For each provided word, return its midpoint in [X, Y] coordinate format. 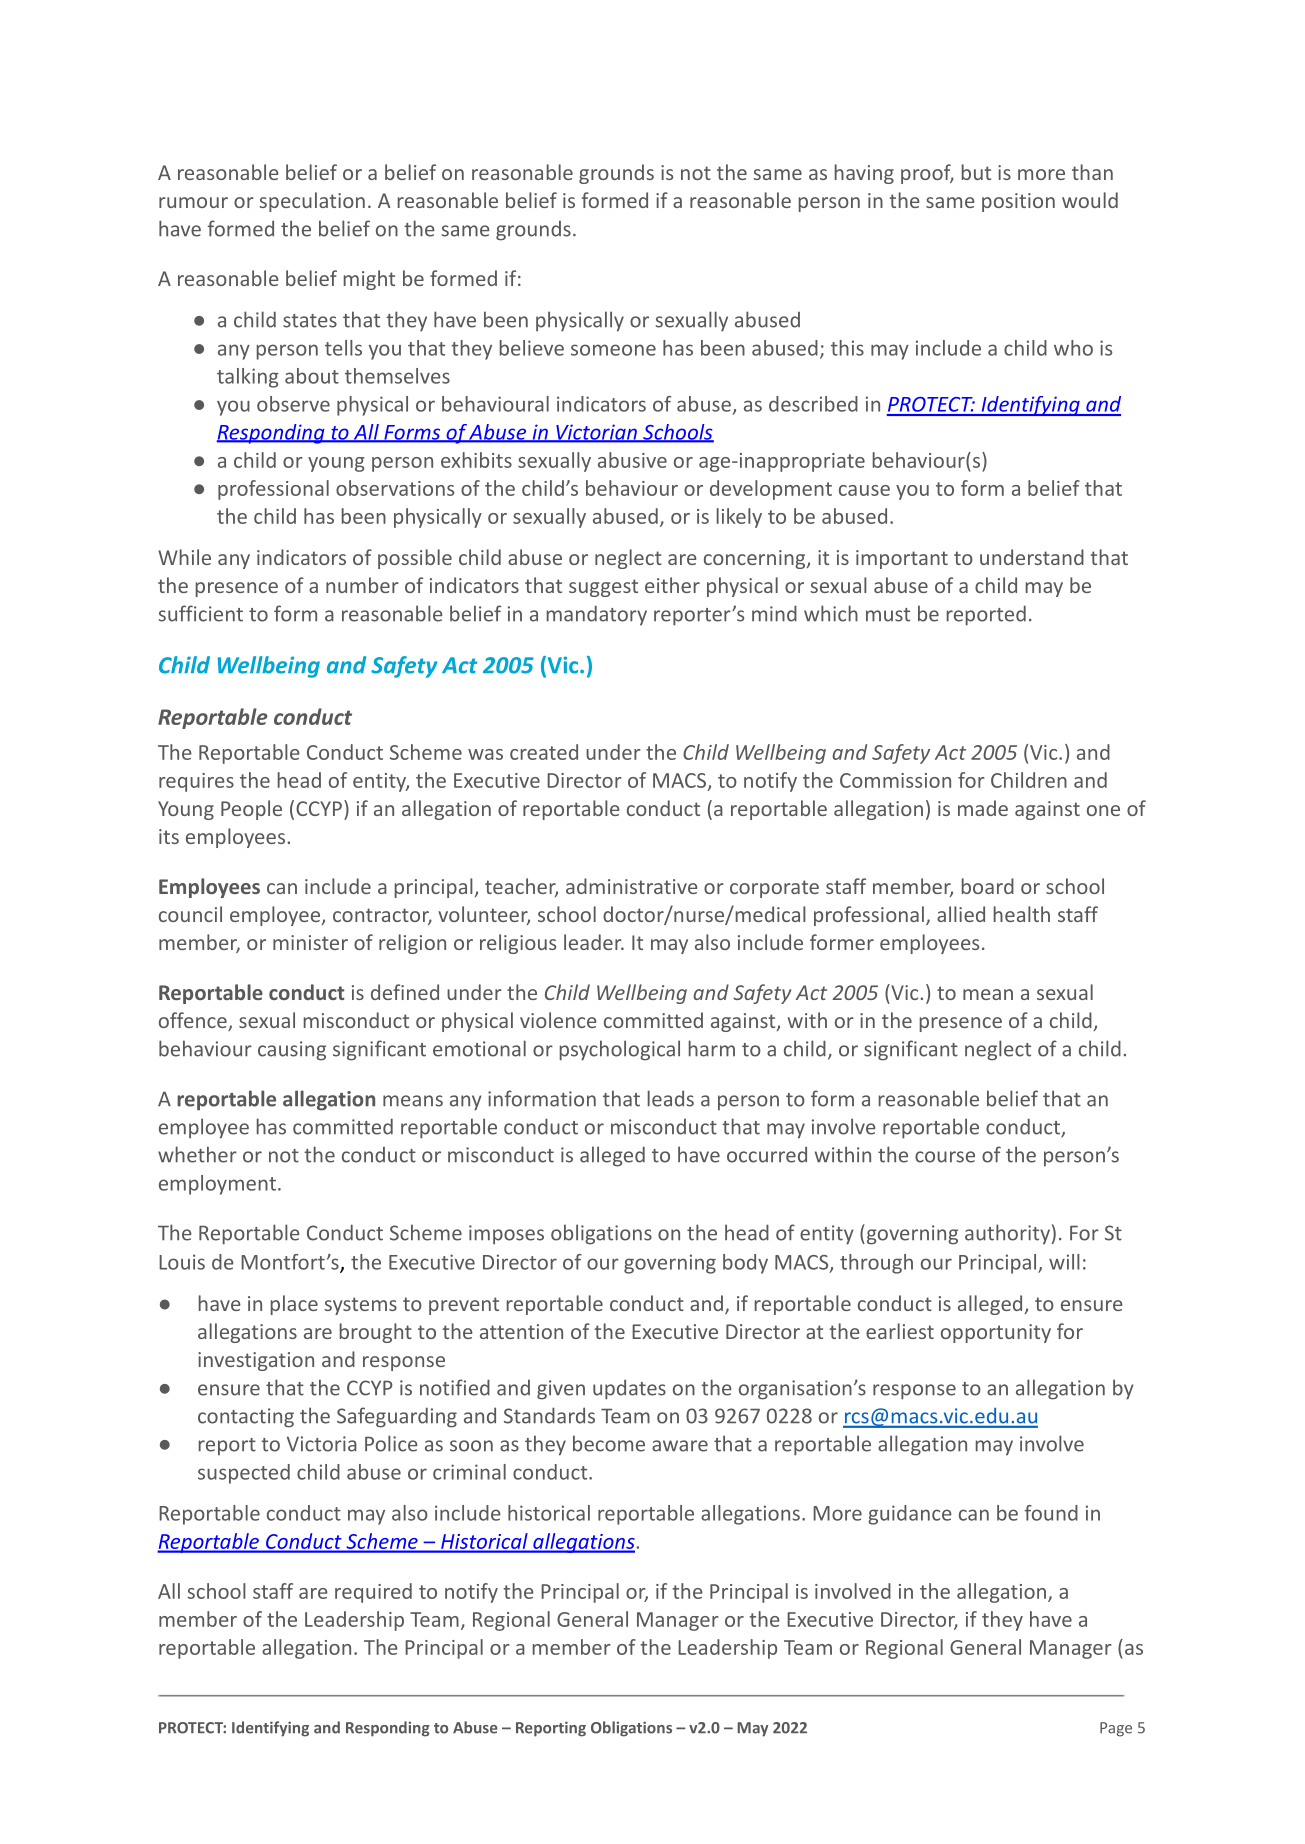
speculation [312, 202]
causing [292, 1051]
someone [613, 350]
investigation [256, 1361]
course [945, 1157]
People [251, 810]
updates [629, 1389]
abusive [632, 460]
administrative [632, 886]
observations [395, 488]
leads [671, 1098]
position [1018, 202]
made [983, 808]
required [373, 1593]
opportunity [996, 1333]
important [902, 559]
